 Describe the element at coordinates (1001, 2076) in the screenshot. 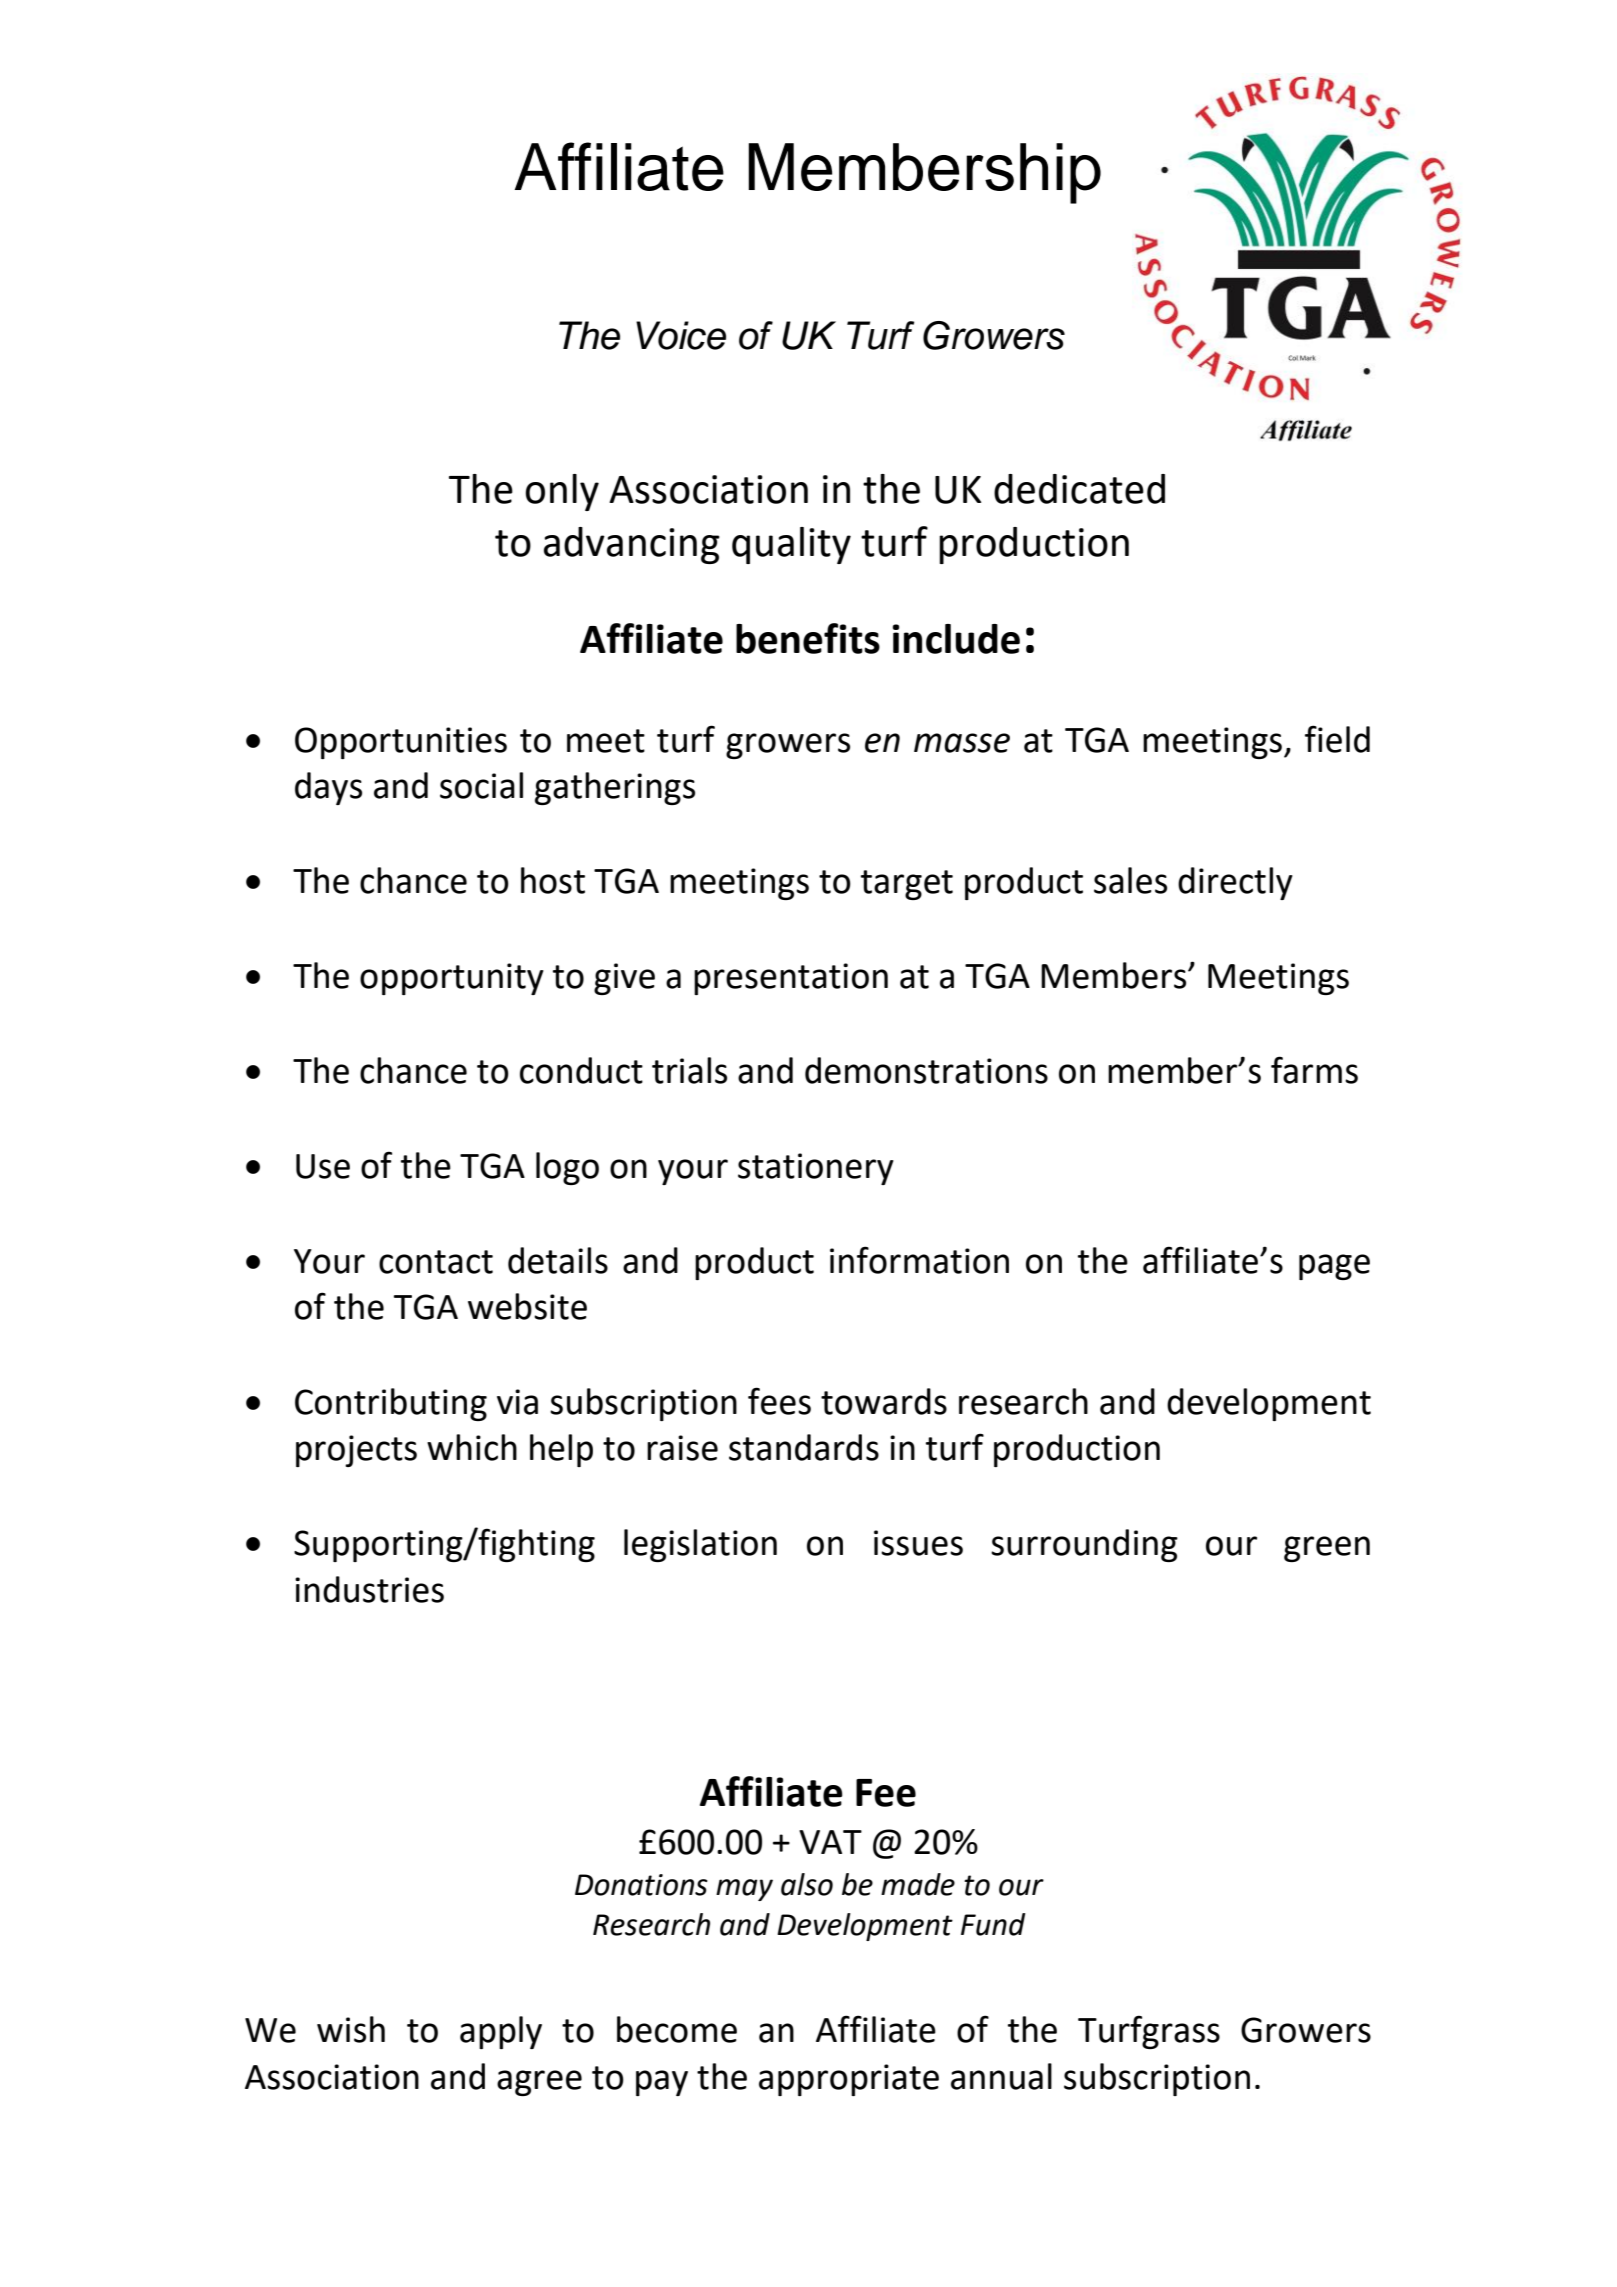

I see `annual` at that location.
